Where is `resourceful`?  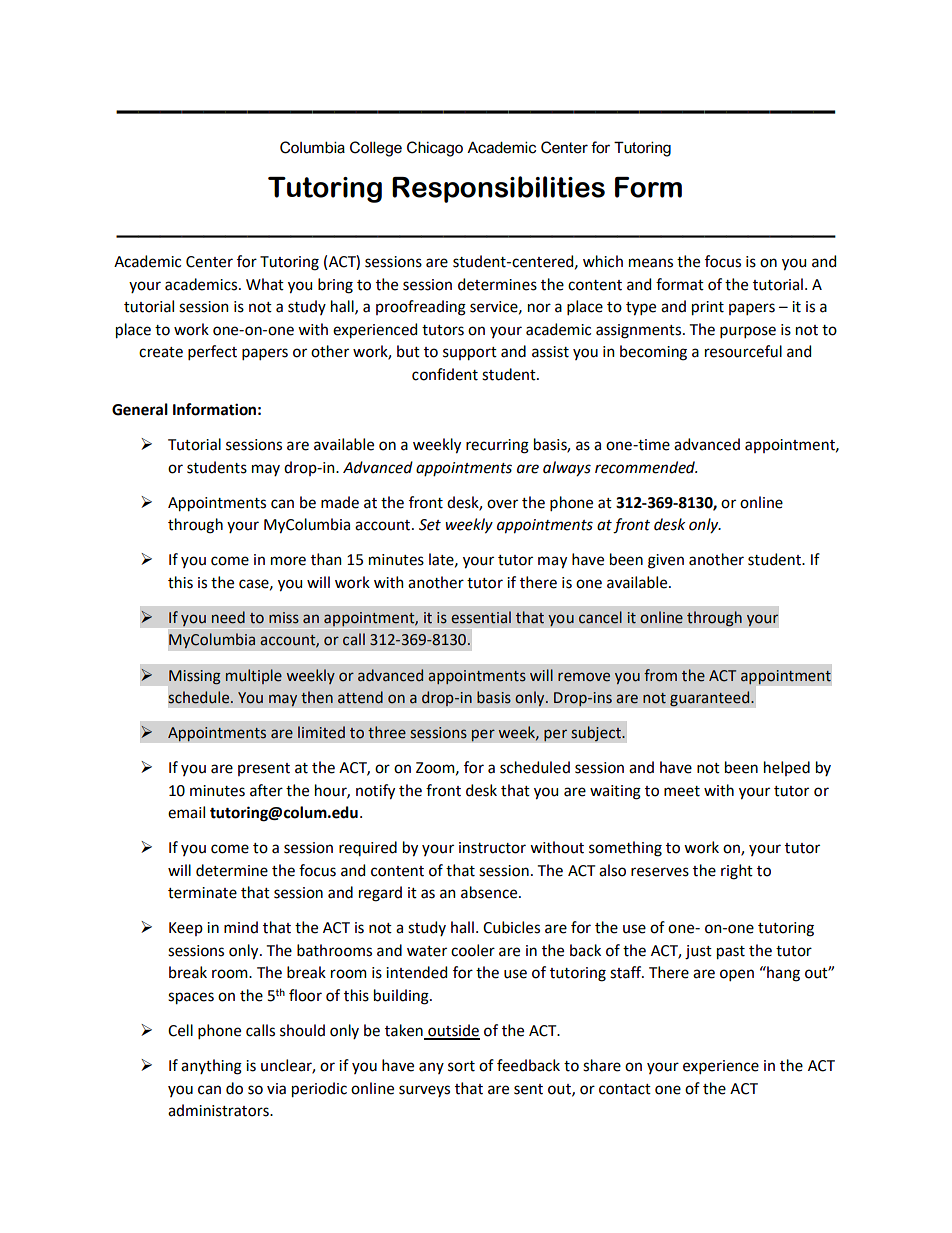 resourceful is located at coordinates (743, 351).
